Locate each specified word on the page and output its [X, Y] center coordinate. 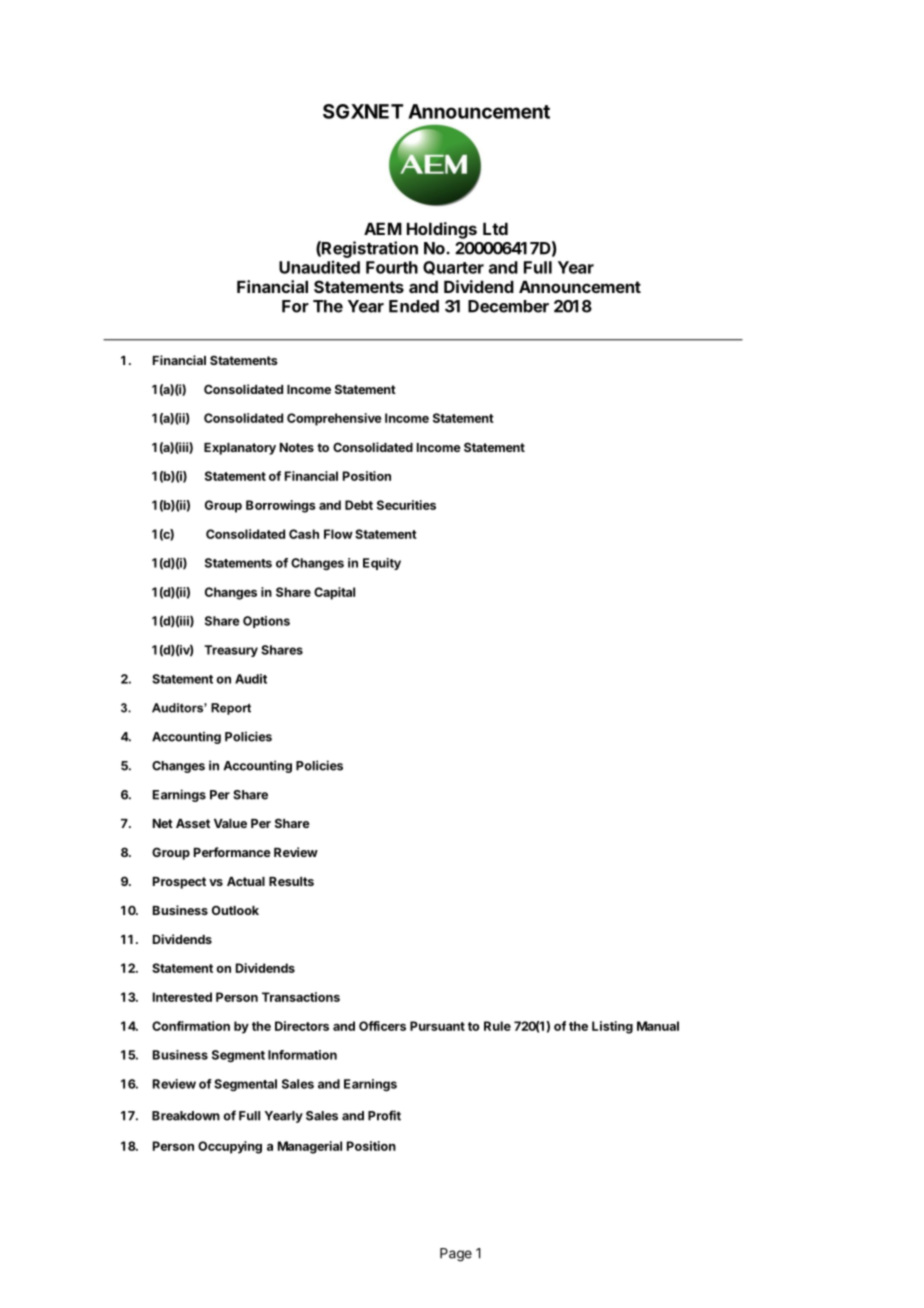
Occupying [230, 1147]
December [508, 306]
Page [456, 1255]
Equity [382, 564]
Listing [612, 1027]
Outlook [235, 910]
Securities [406, 505]
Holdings [442, 230]
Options [266, 622]
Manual [658, 1026]
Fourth [392, 267]
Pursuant [437, 1026]
